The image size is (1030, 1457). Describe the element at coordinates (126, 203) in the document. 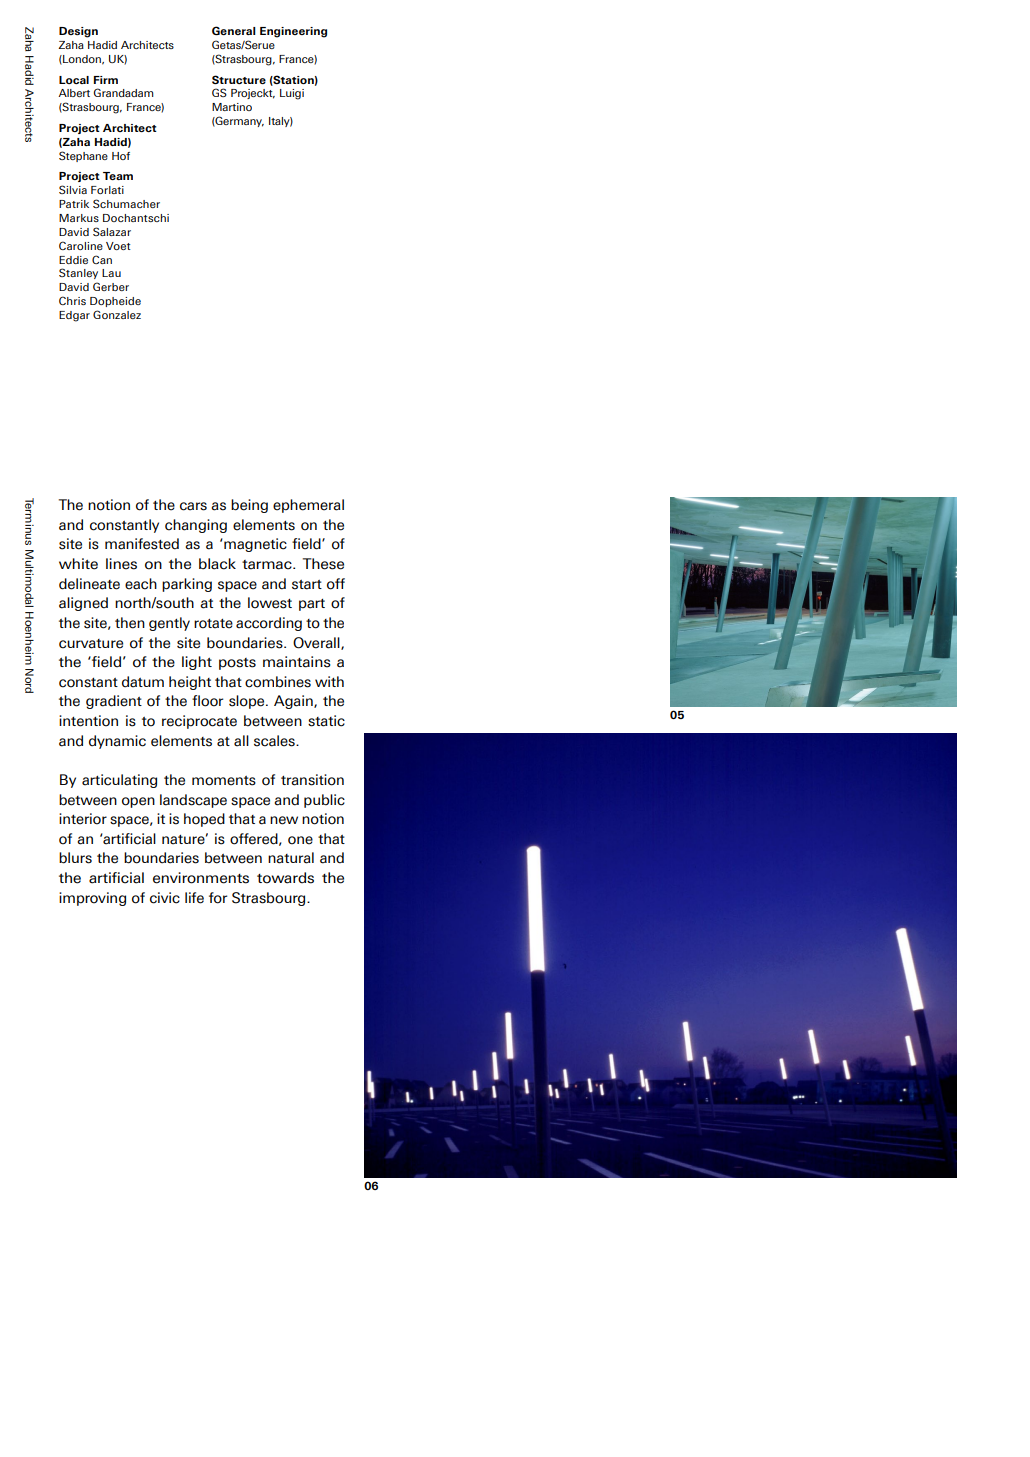

I see `Schumacher` at that location.
